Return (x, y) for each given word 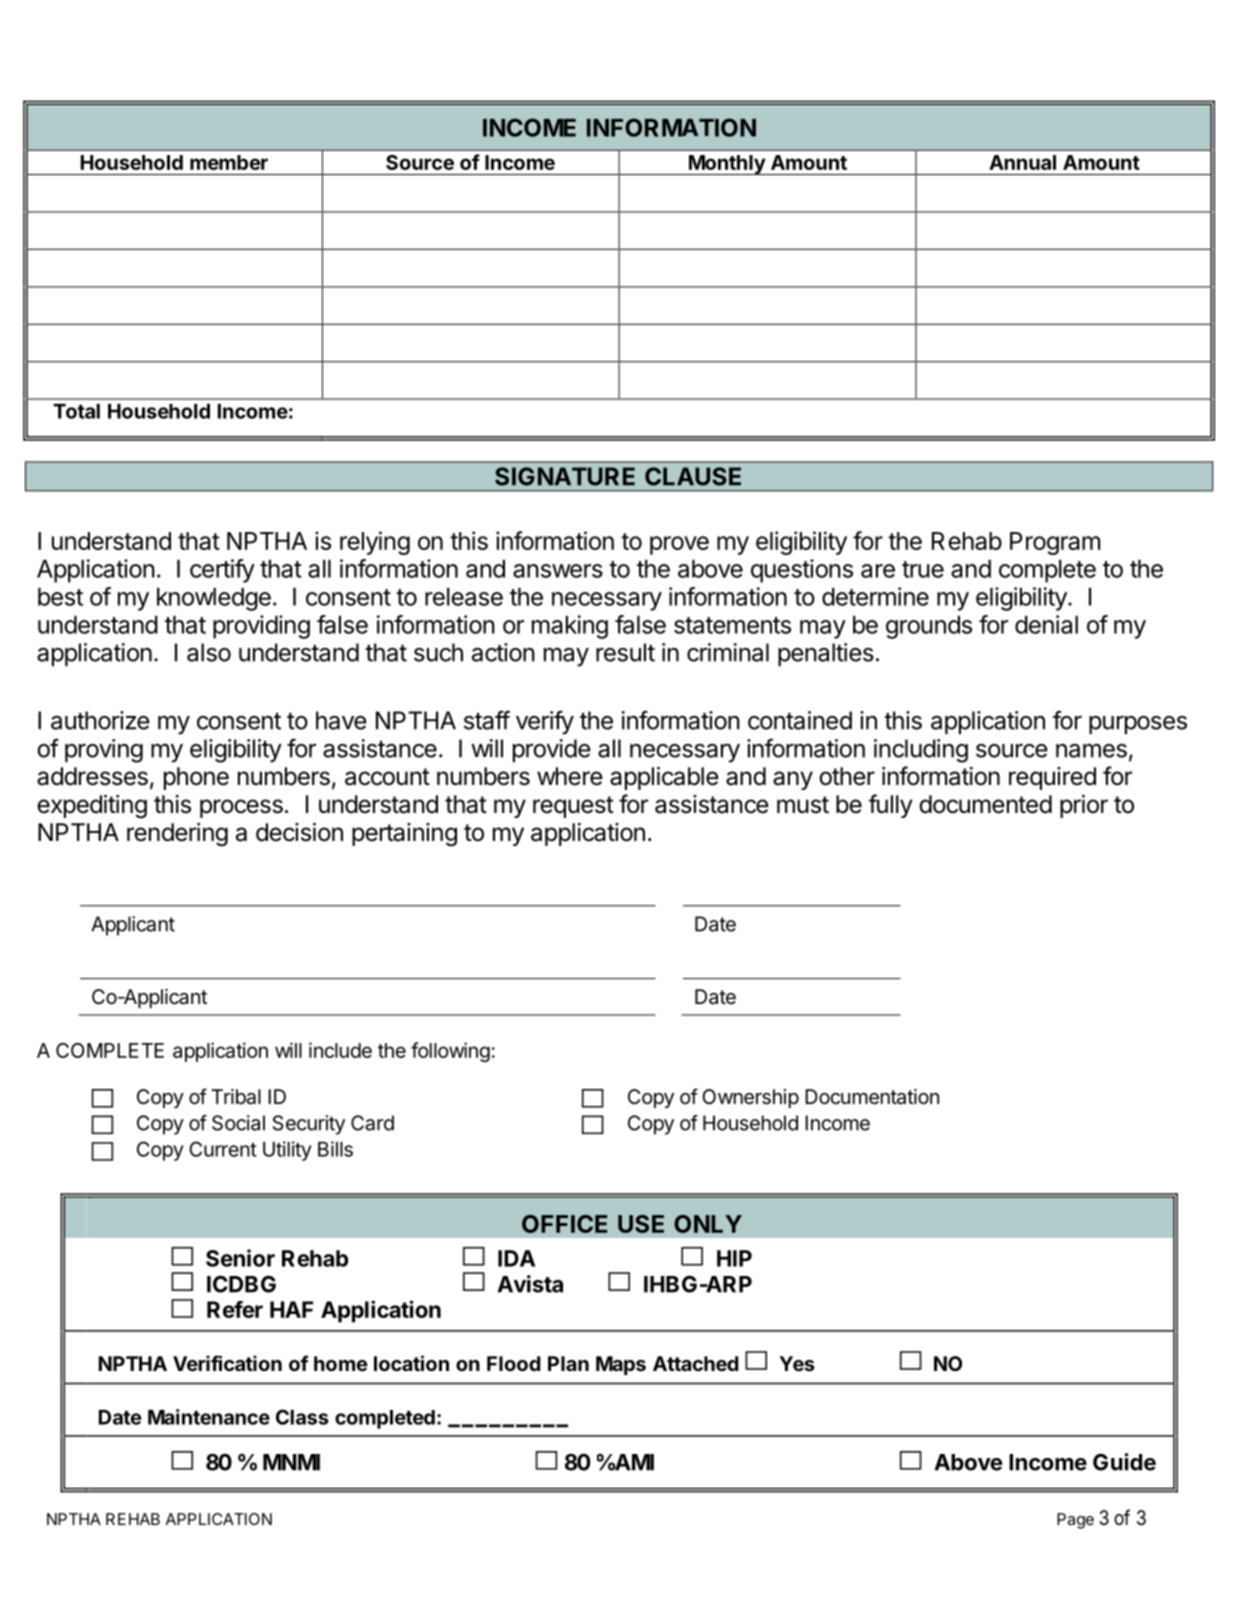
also (209, 652)
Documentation (872, 1097)
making (570, 627)
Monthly (727, 165)
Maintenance (209, 1417)
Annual (1022, 162)
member (229, 162)
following (450, 1052)
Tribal (236, 1097)
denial (1046, 624)
